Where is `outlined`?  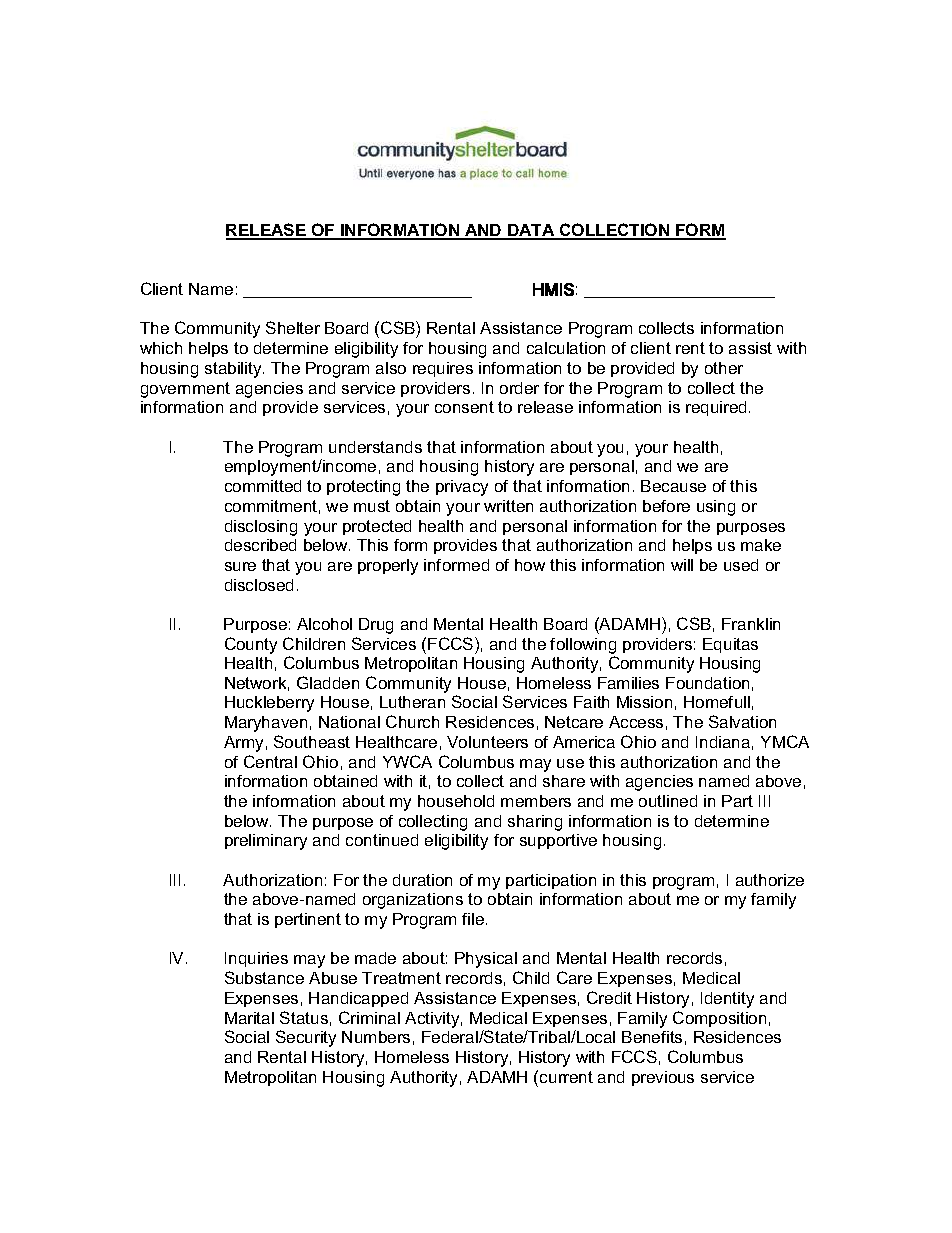
outlined is located at coordinates (668, 801).
